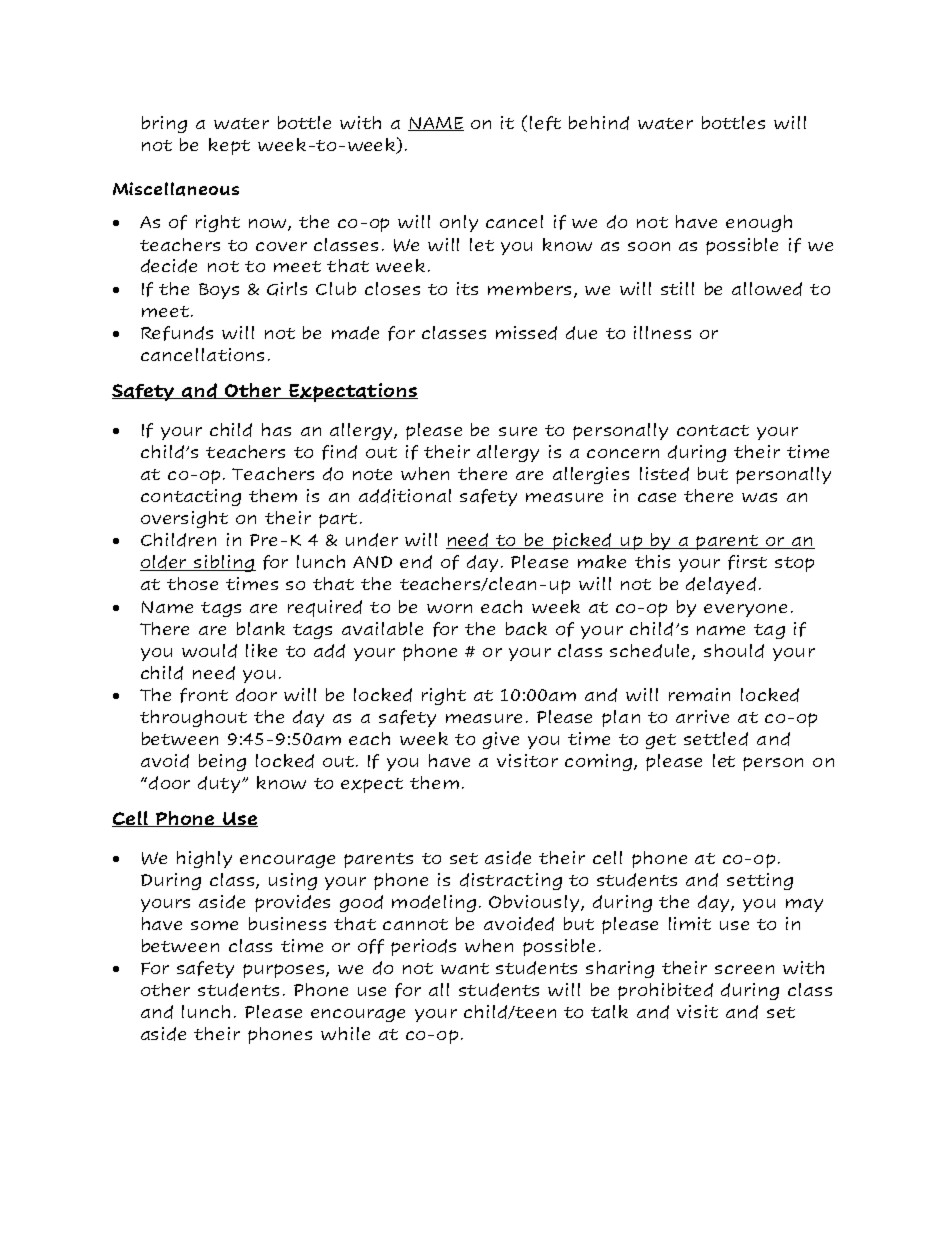 This document has height=1233, width=952. What do you see at coordinates (501, 740) in the document?
I see `give` at bounding box center [501, 740].
